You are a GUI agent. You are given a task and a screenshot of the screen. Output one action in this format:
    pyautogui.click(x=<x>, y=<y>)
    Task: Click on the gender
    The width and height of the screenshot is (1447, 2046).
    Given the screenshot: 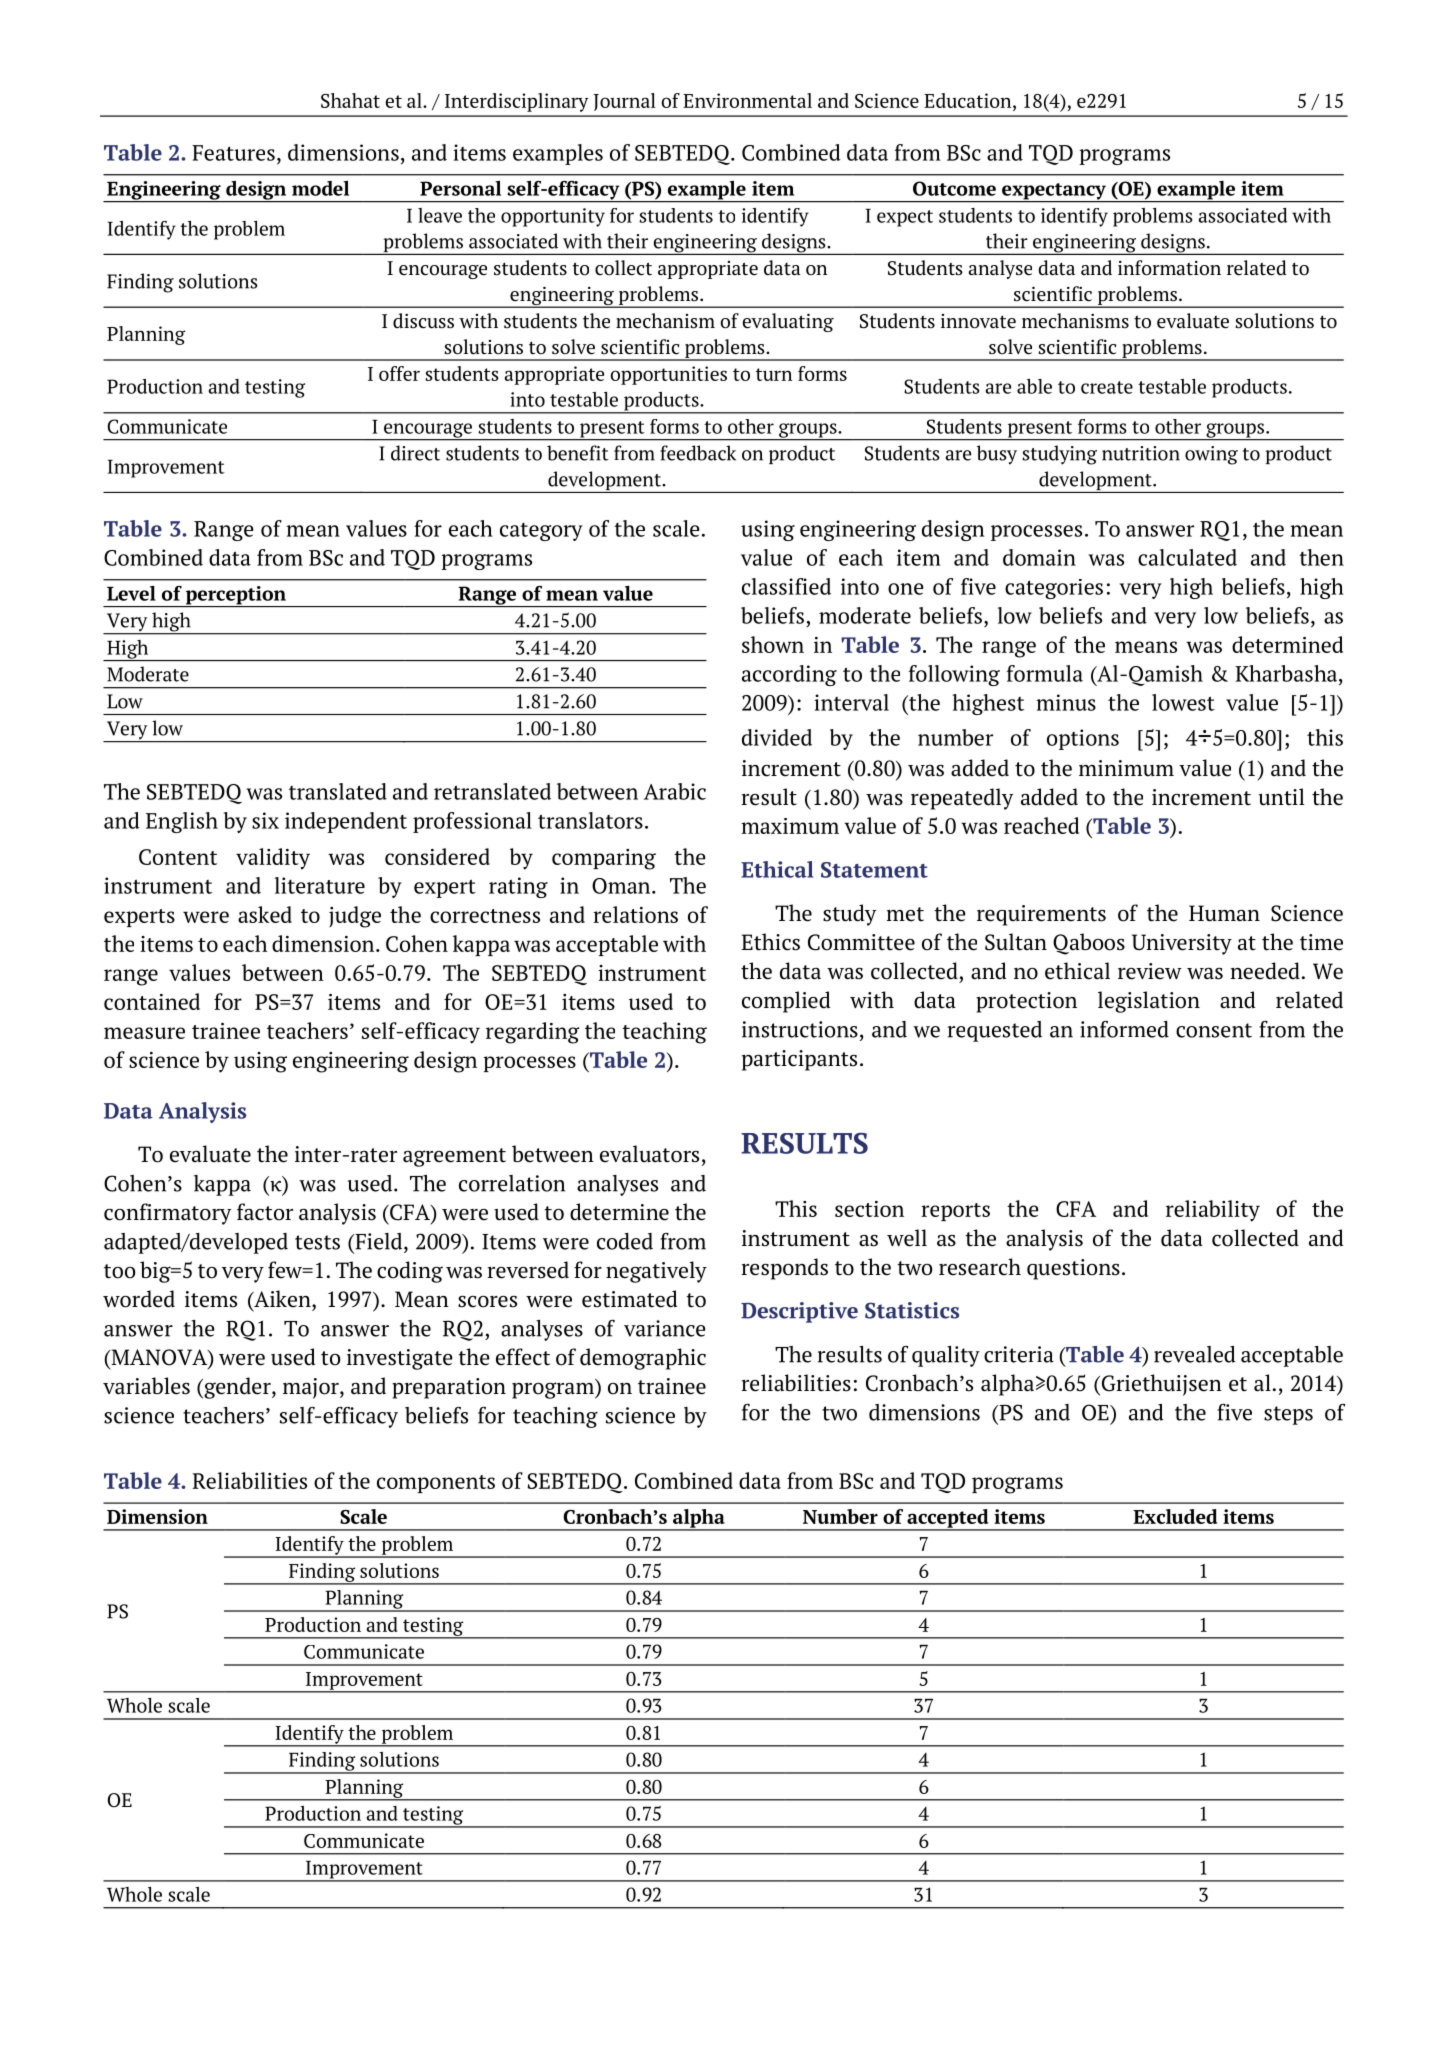 What is the action you would take?
    pyautogui.click(x=237, y=1388)
